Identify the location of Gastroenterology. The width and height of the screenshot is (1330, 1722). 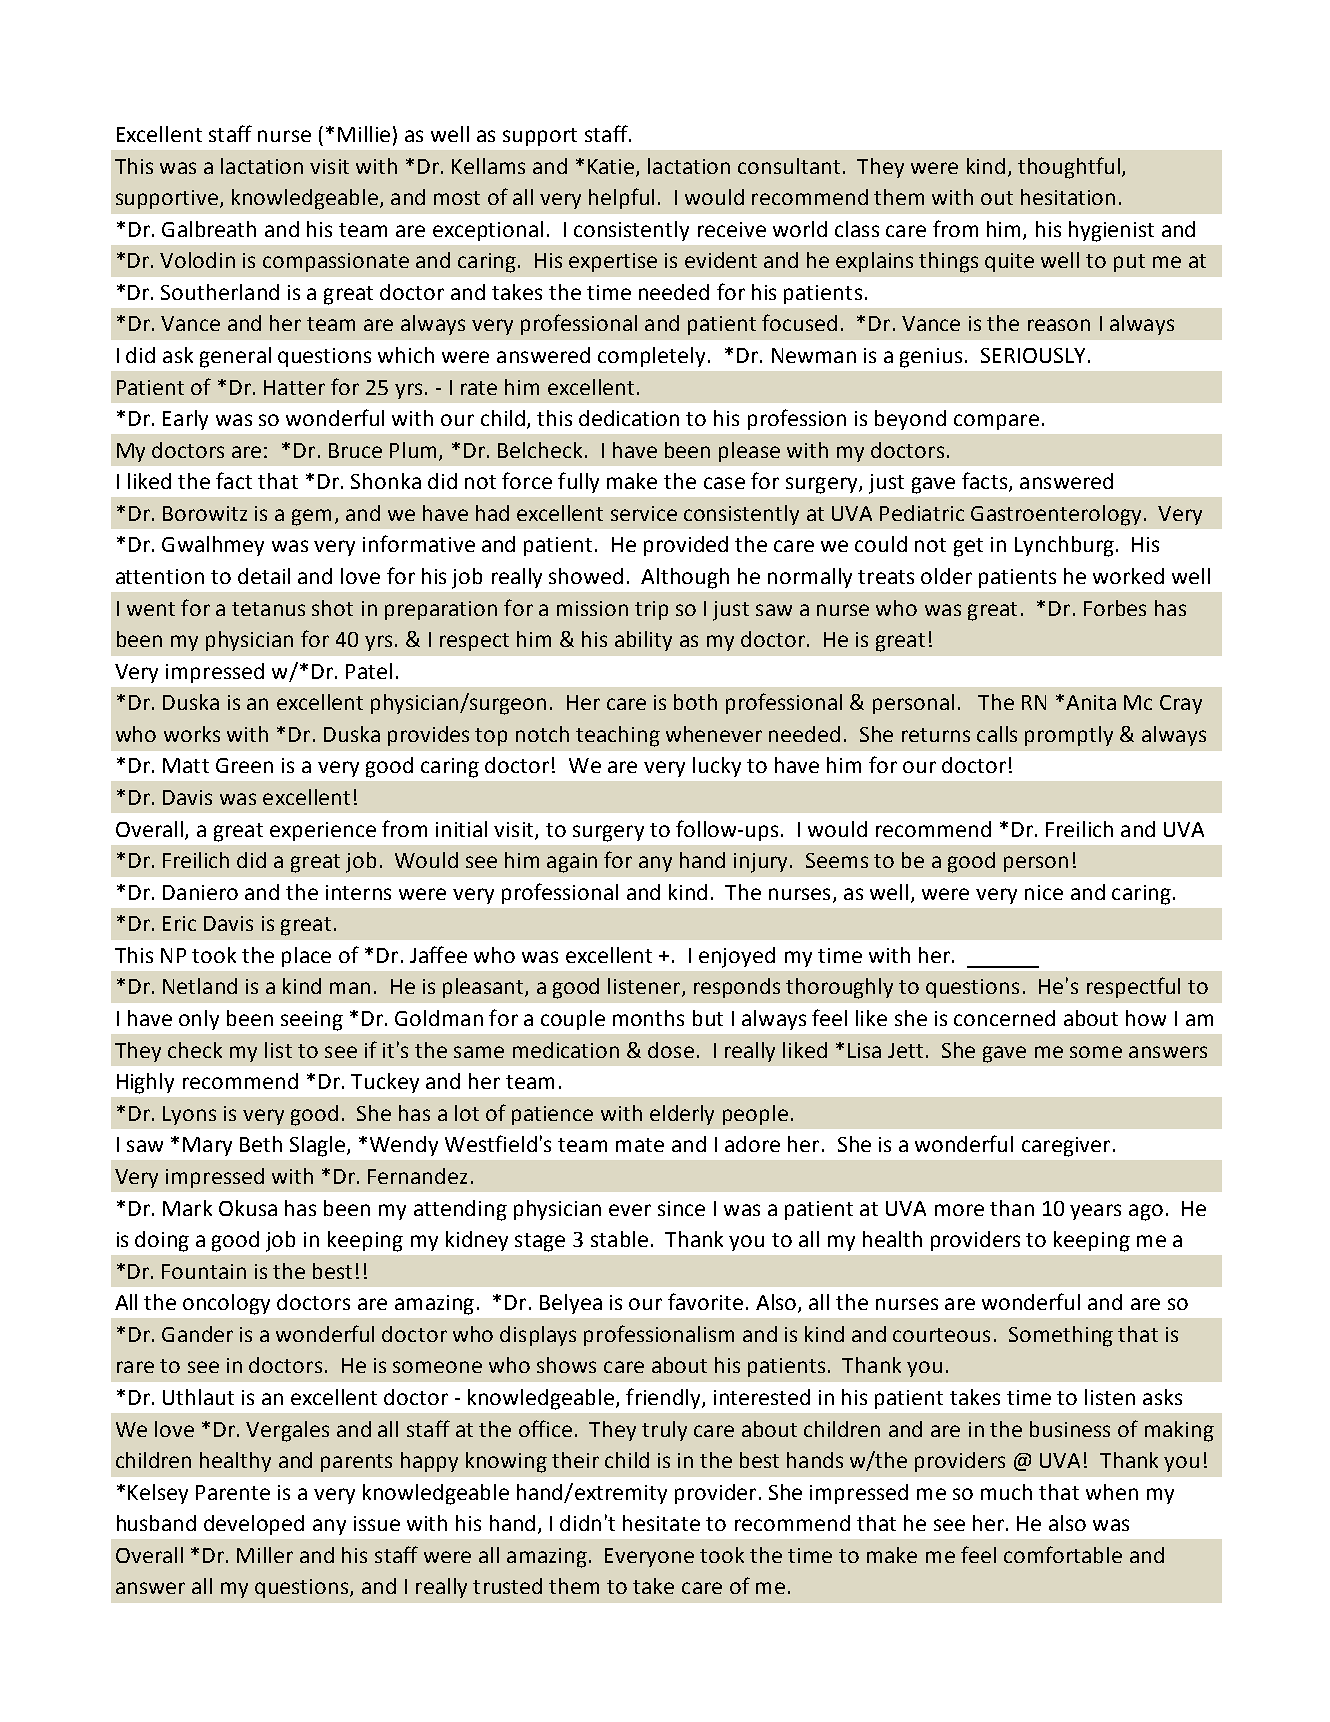
(1056, 515).
